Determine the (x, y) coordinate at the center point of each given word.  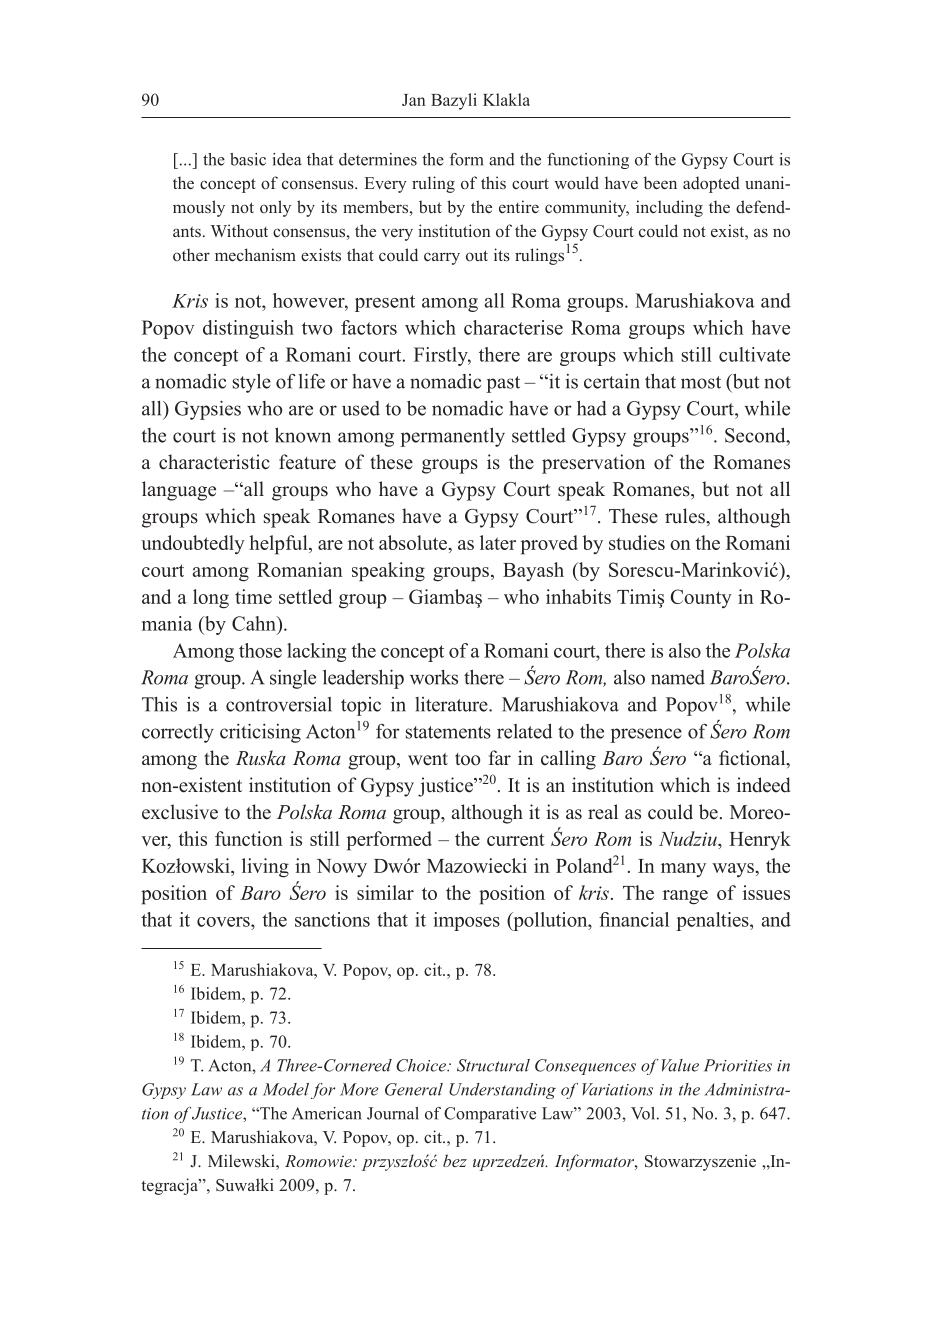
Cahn (255, 623)
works (434, 677)
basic (248, 159)
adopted (711, 184)
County (701, 598)
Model (286, 1089)
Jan (413, 100)
